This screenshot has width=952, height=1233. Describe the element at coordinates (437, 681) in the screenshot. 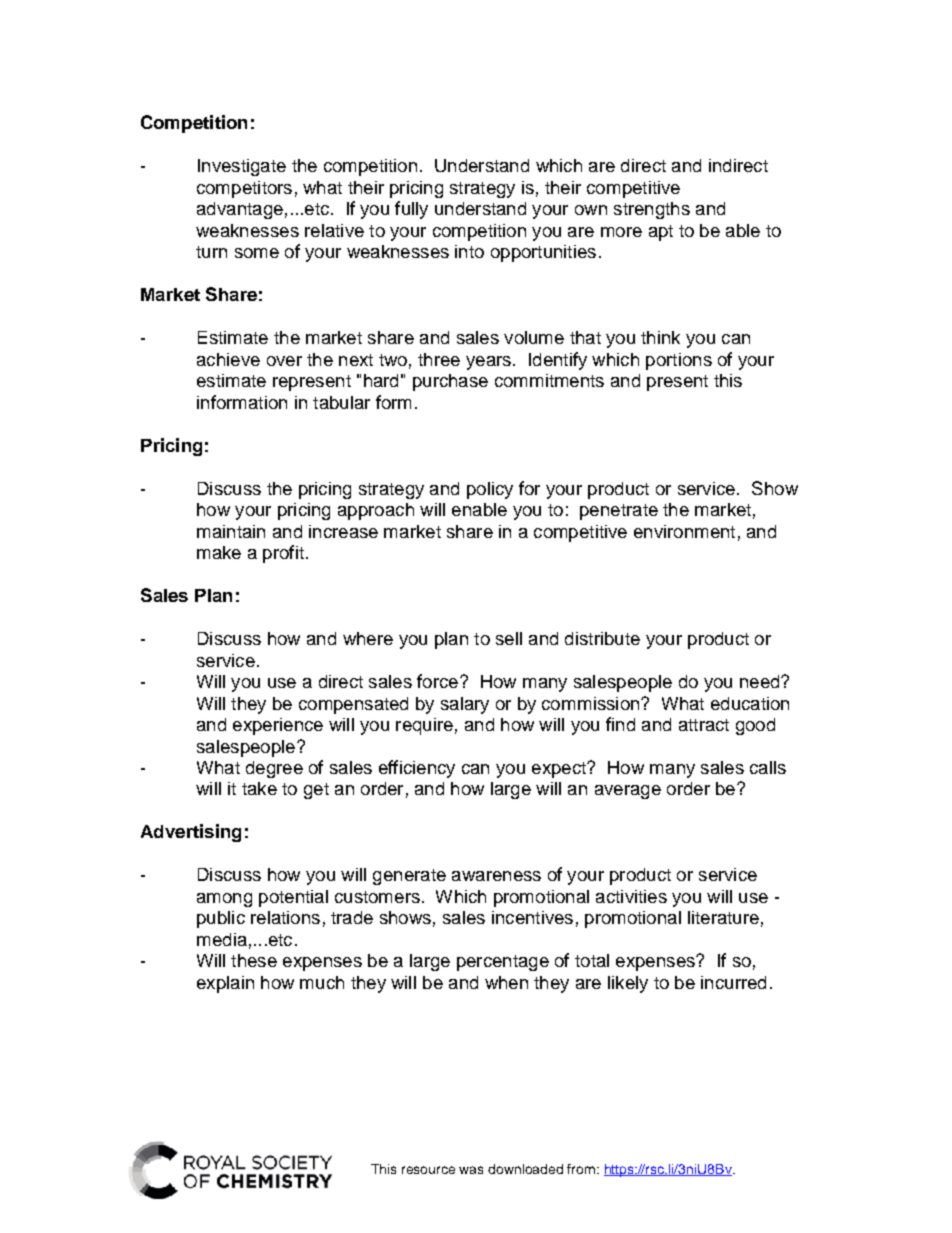

I see `force` at that location.
